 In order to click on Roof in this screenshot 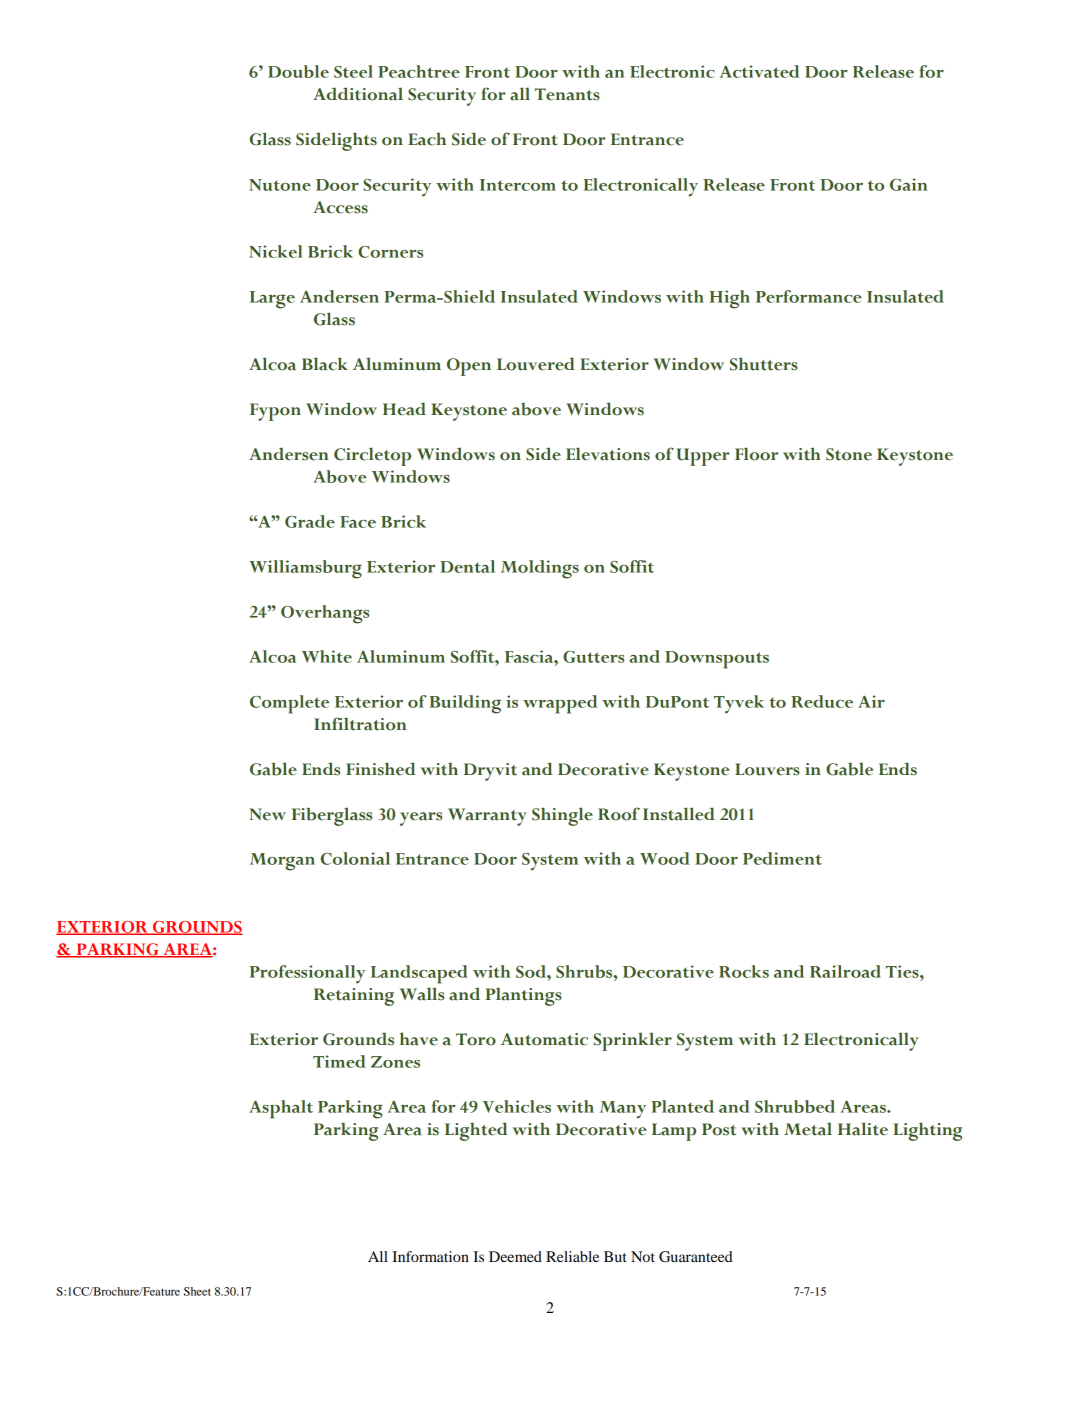, I will do `click(619, 814)`.
